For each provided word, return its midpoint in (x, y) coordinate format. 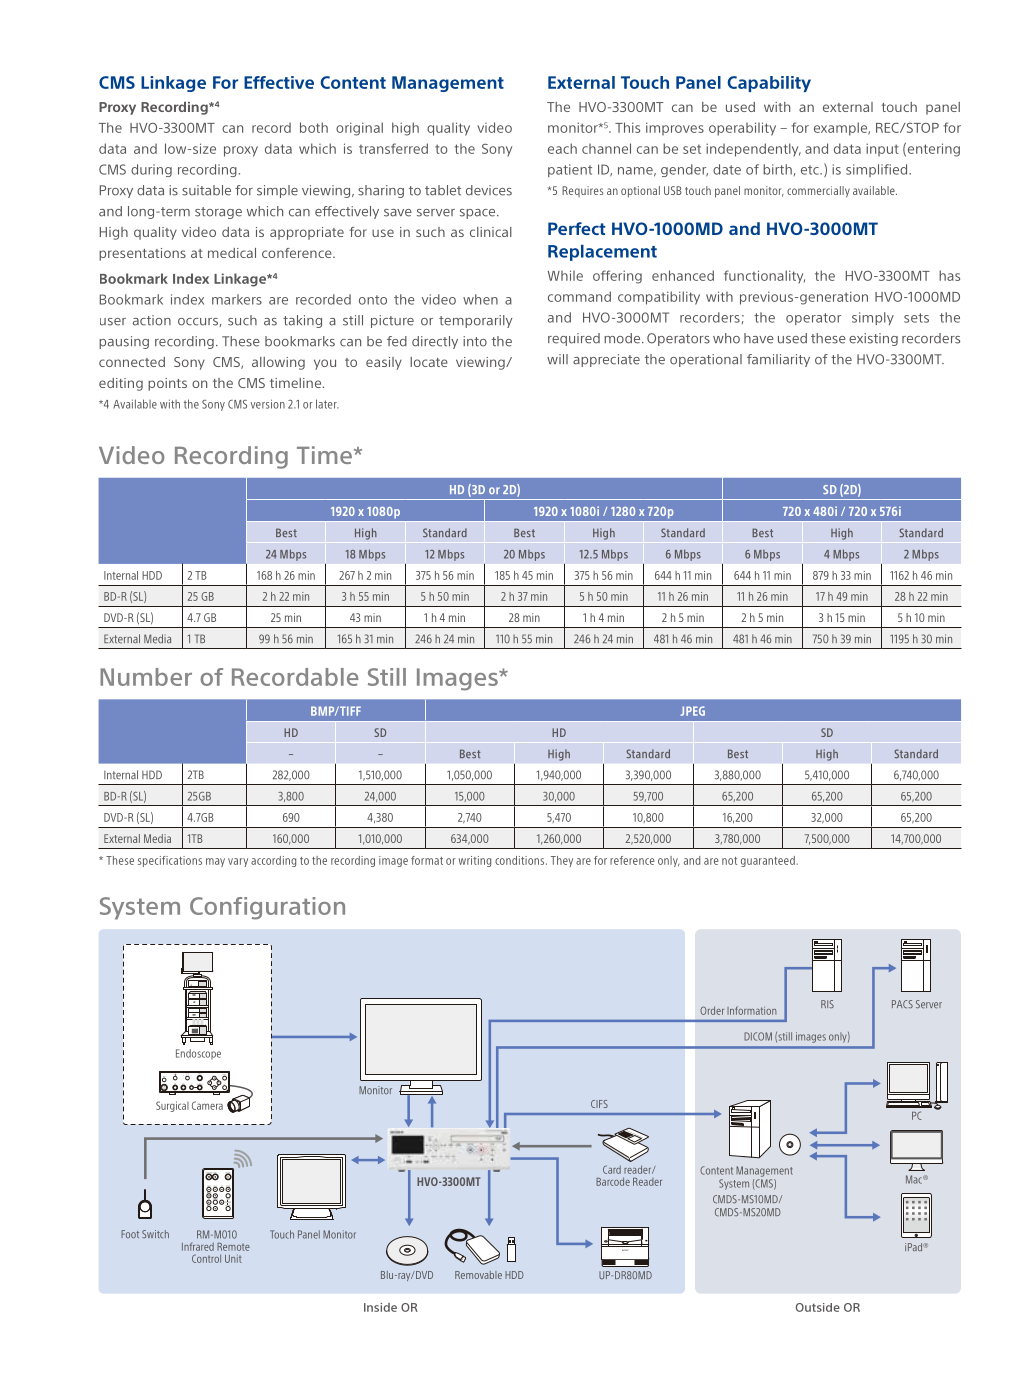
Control (206, 1258)
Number (146, 677)
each (562, 148)
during (151, 170)
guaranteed (769, 861)
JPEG (693, 711)
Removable (478, 1275)
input (882, 149)
